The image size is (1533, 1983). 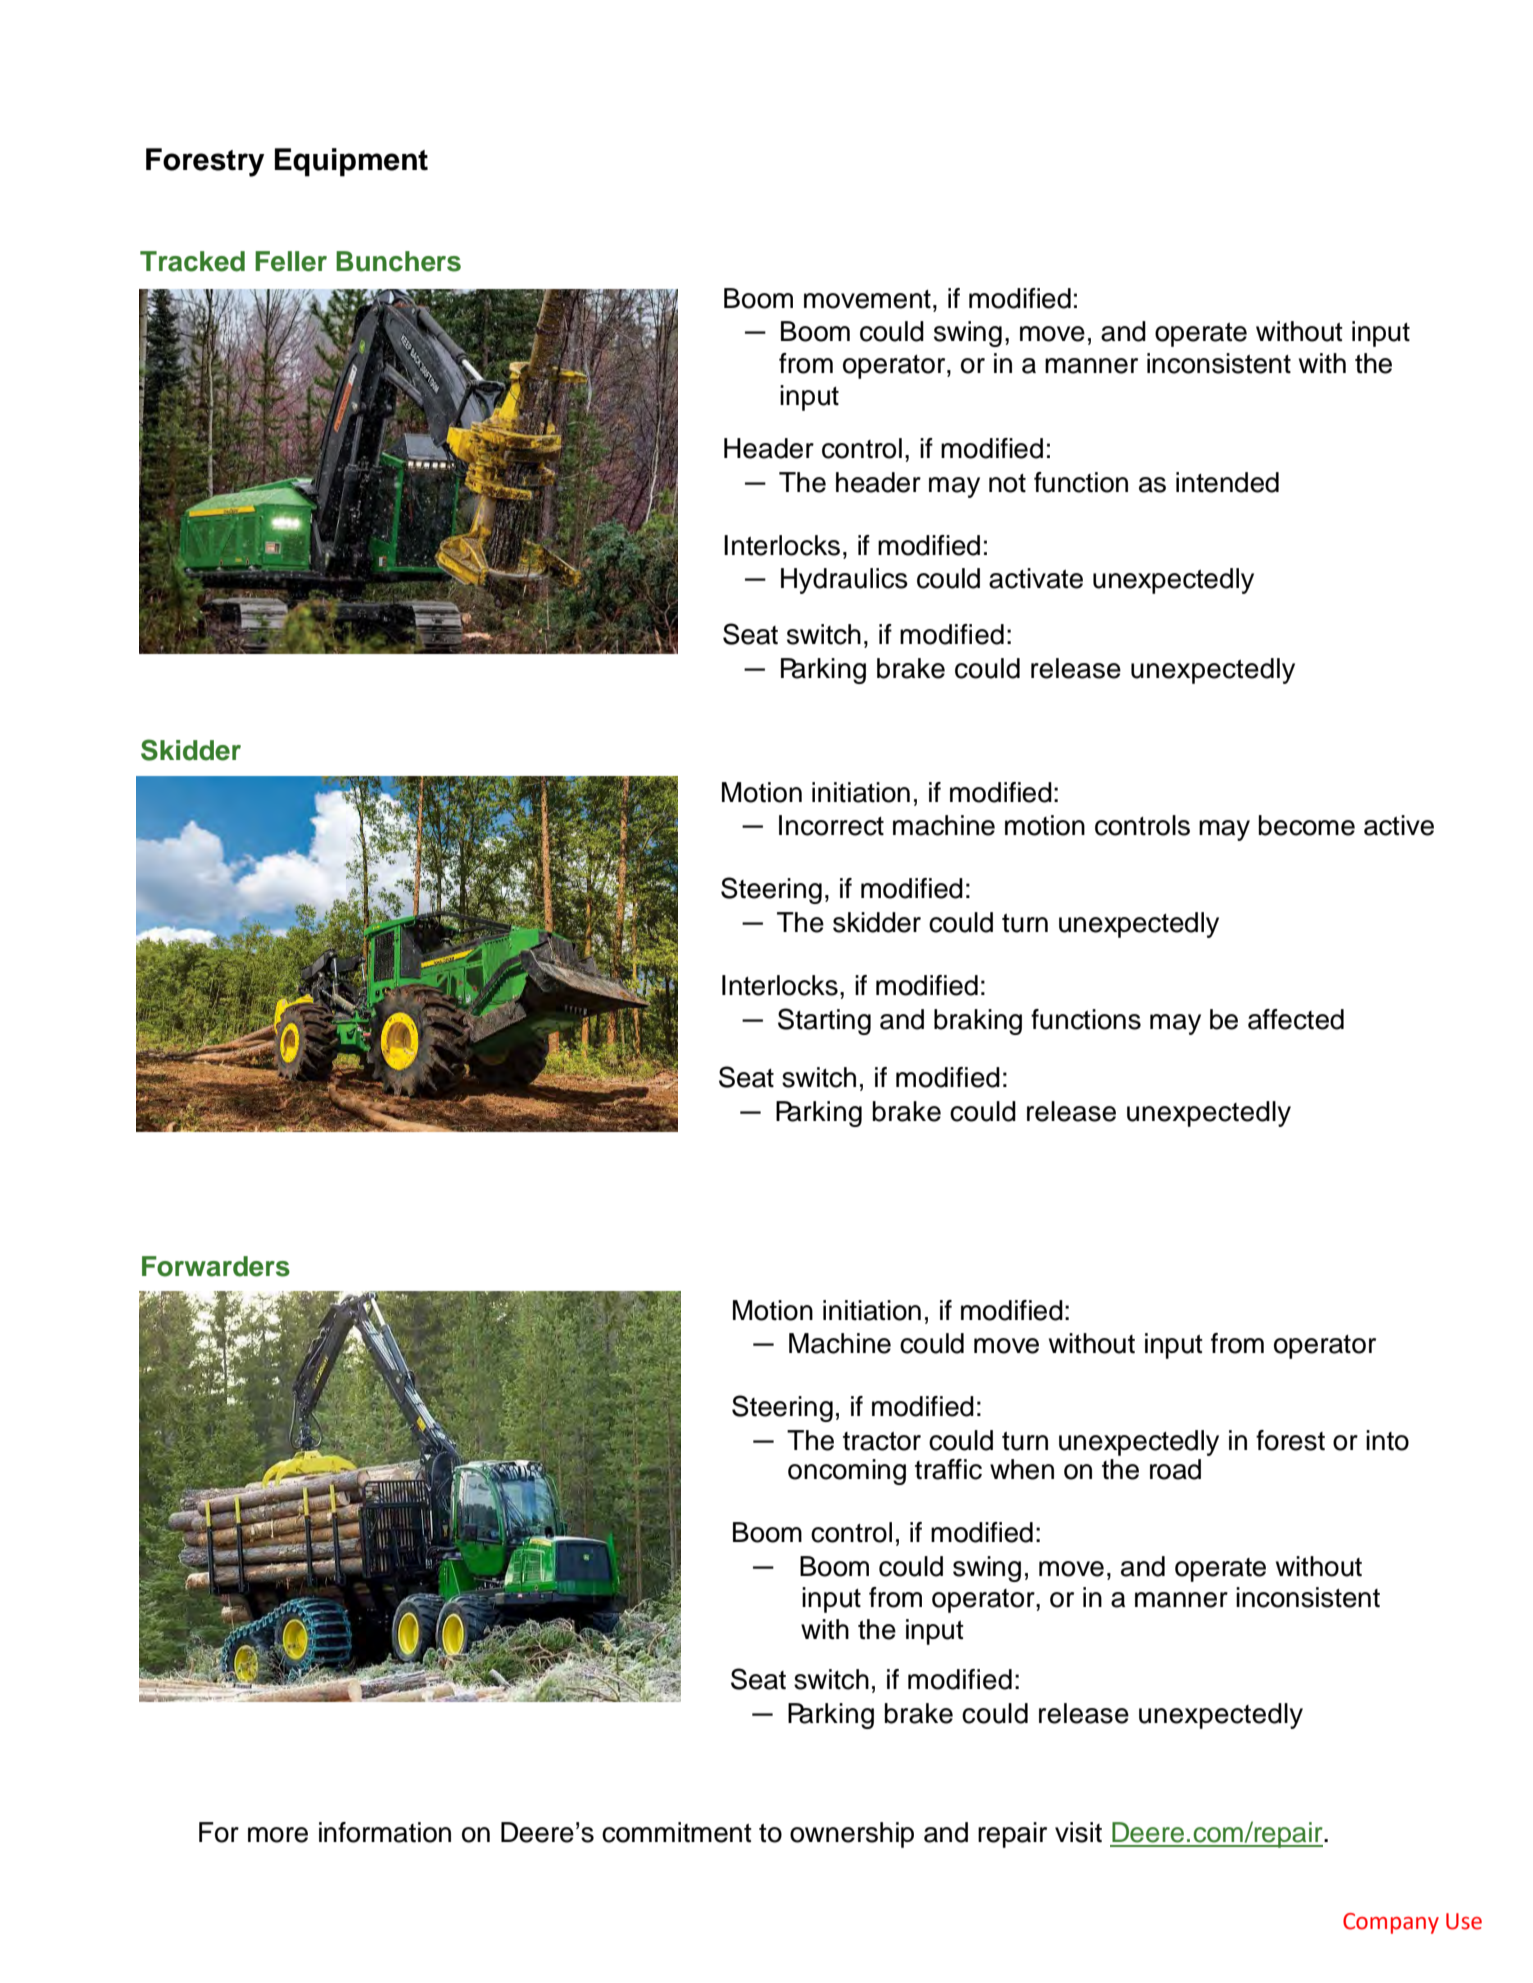 What do you see at coordinates (1387, 1440) in the page?
I see `into` at bounding box center [1387, 1440].
